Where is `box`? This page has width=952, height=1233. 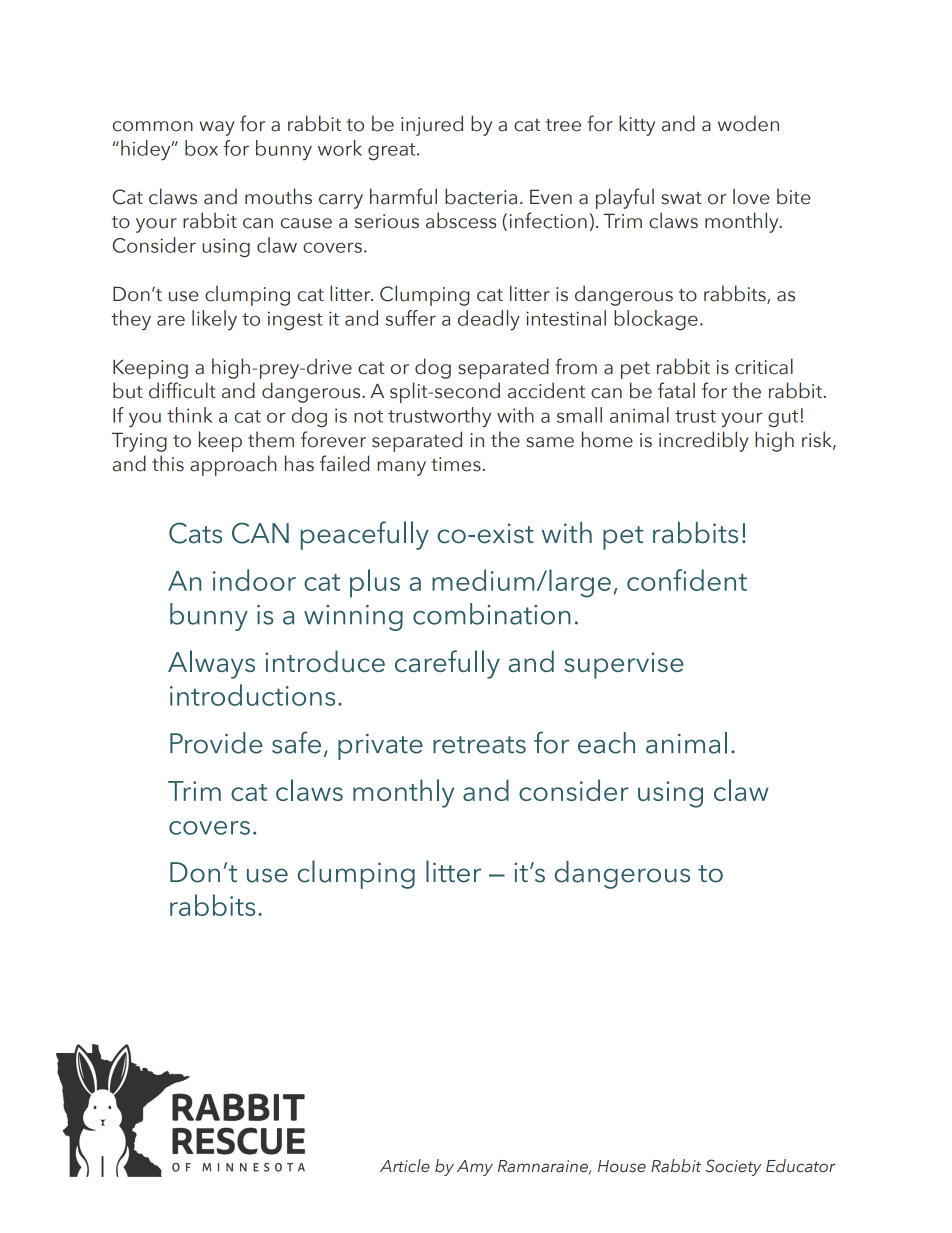
box is located at coordinates (201, 148).
